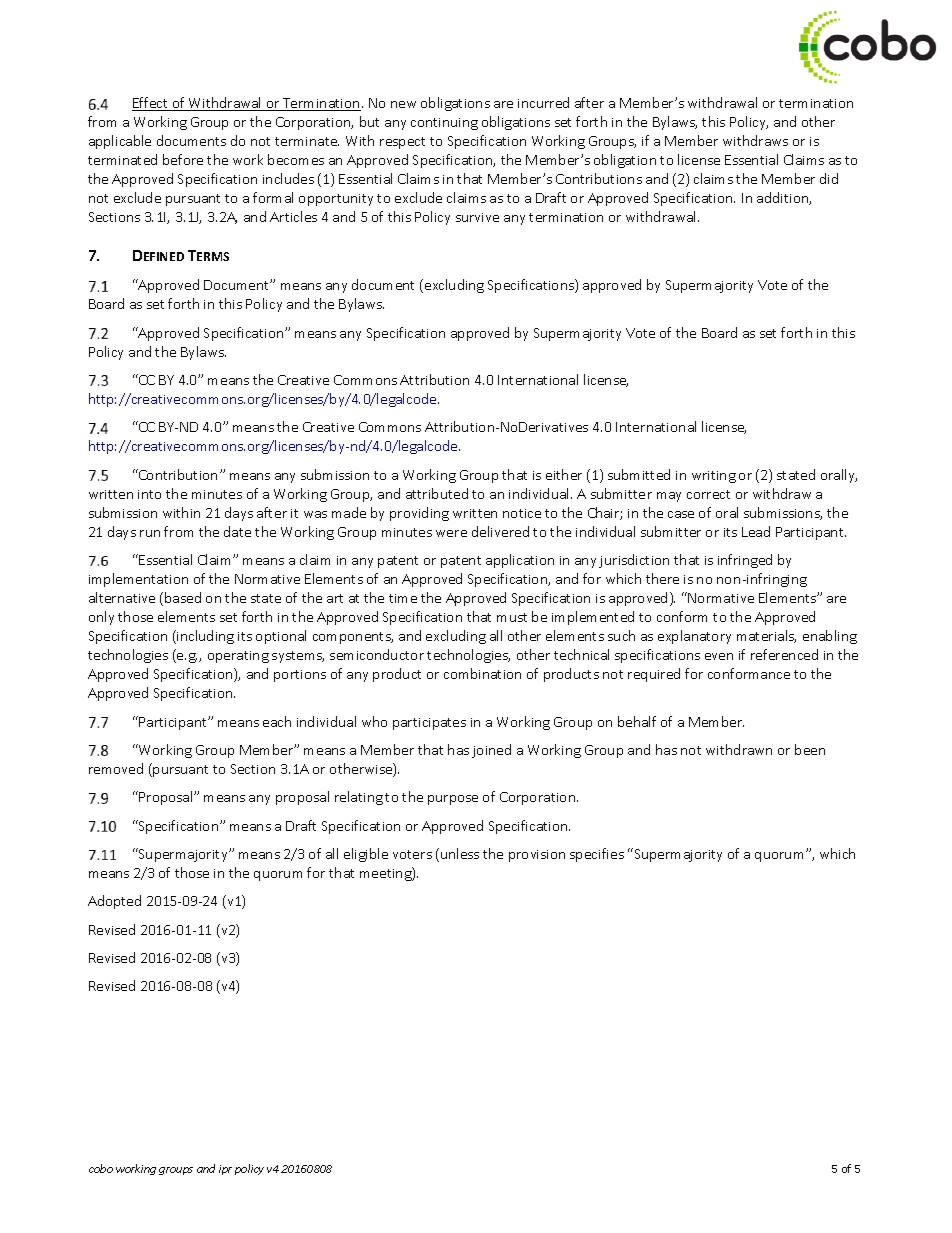 The height and width of the image is (1233, 952). I want to click on before, so click(183, 159).
